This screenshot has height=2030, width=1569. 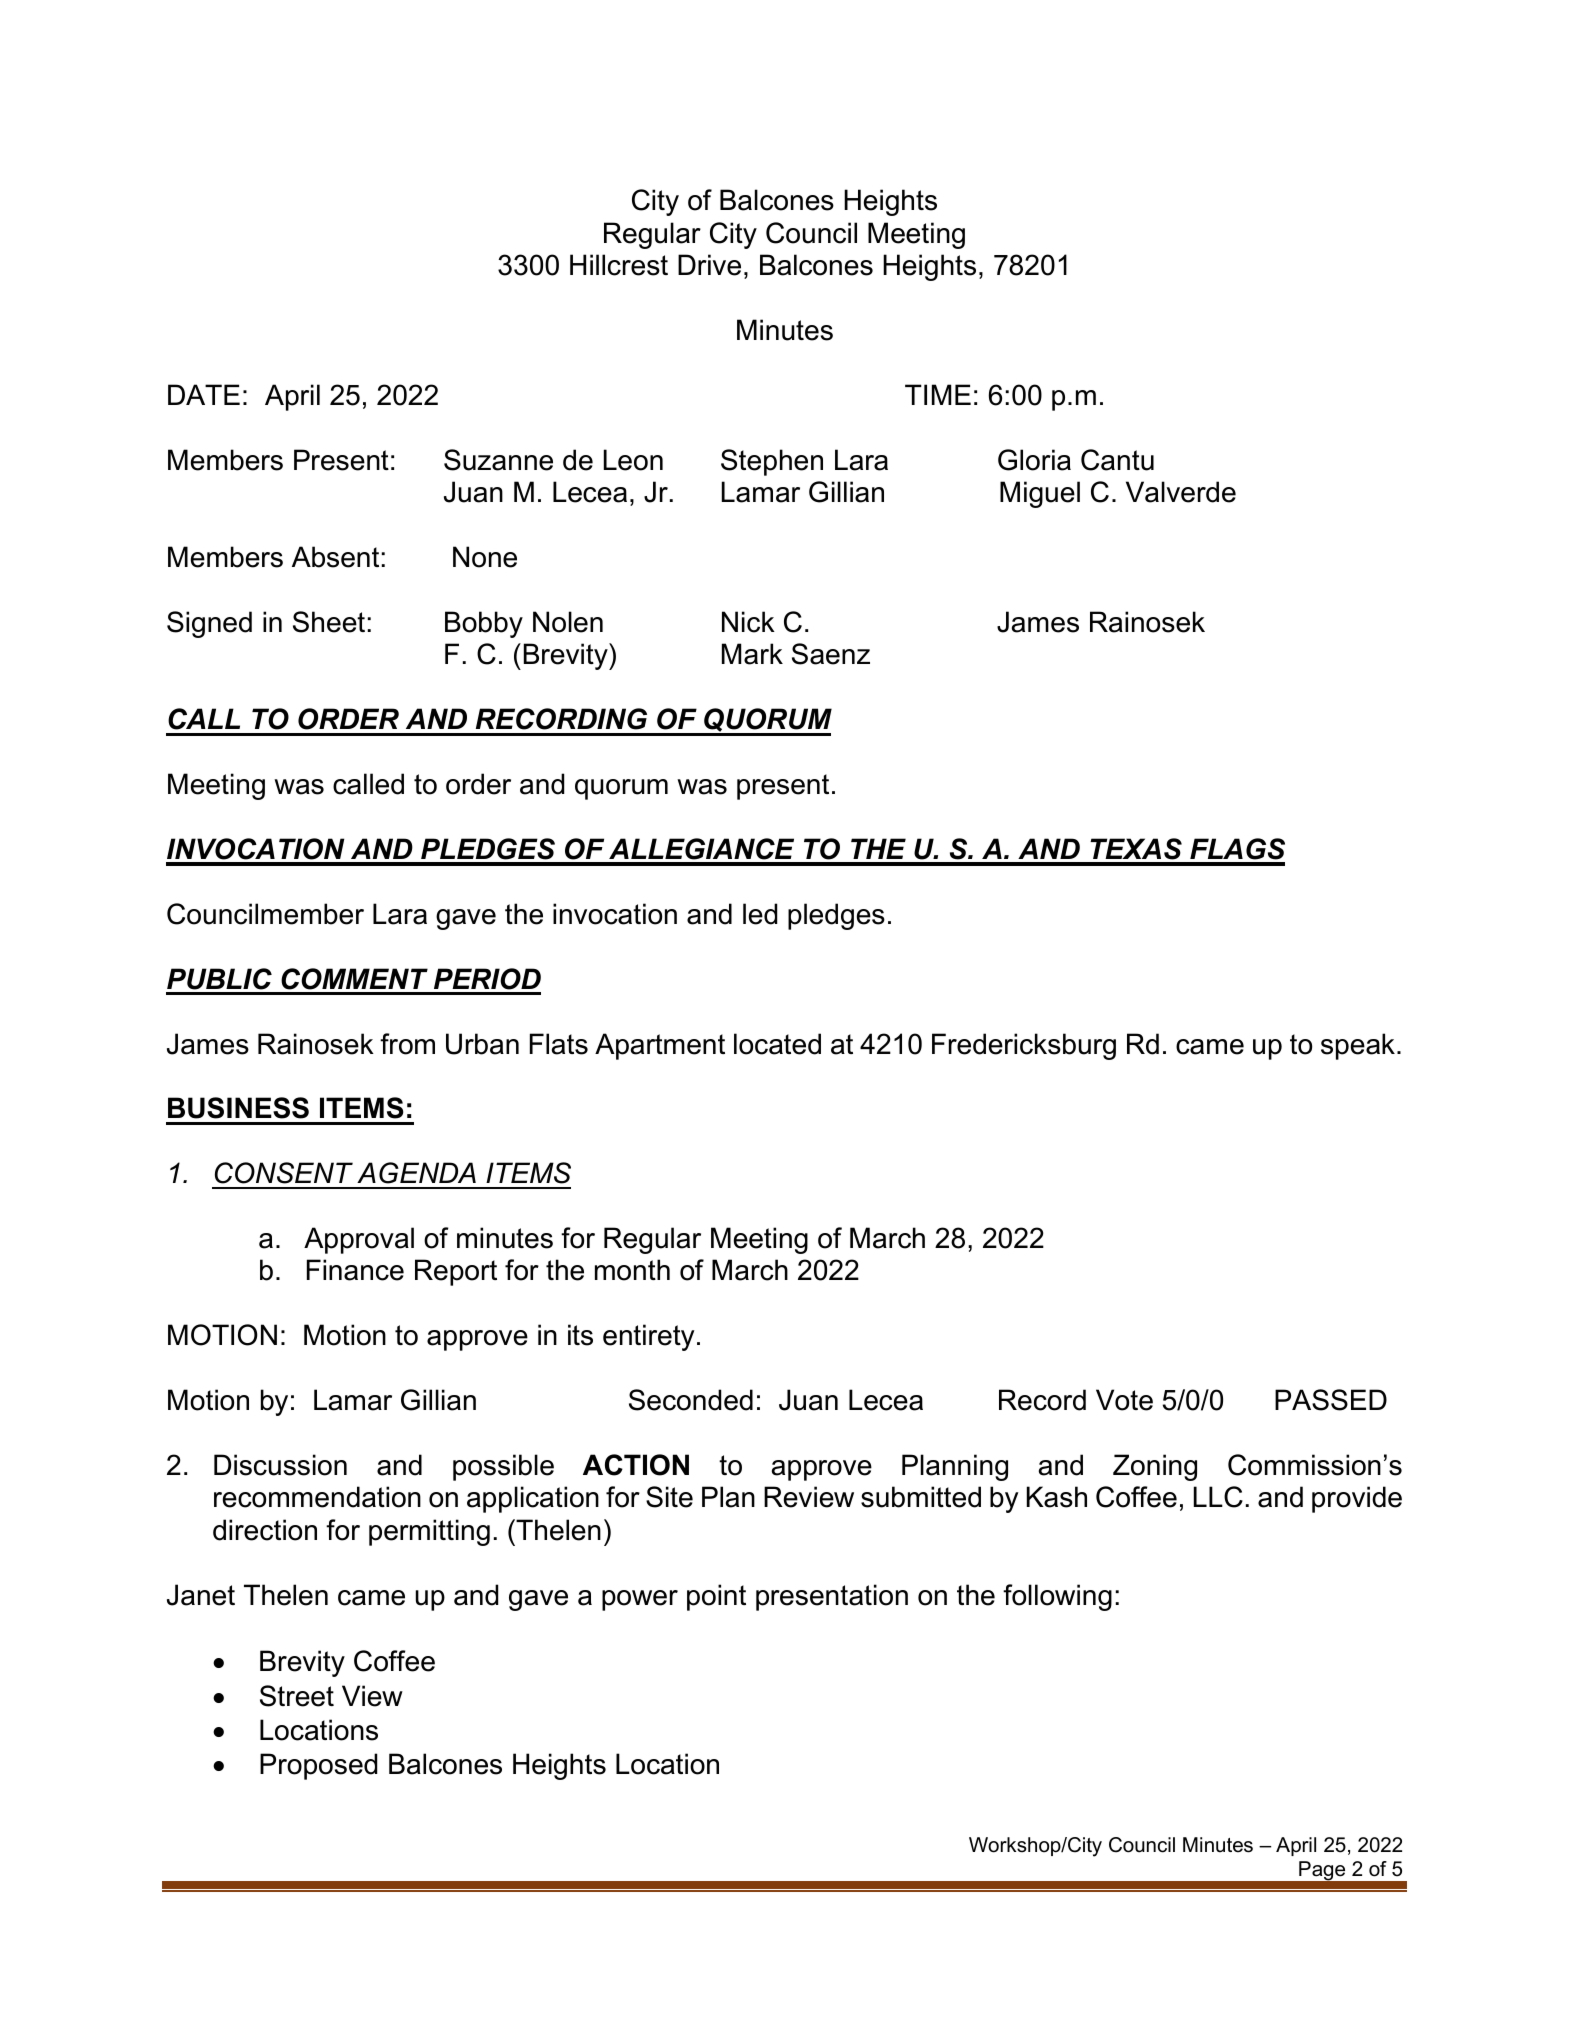 What do you see at coordinates (329, 622) in the screenshot?
I see `Sheet` at bounding box center [329, 622].
